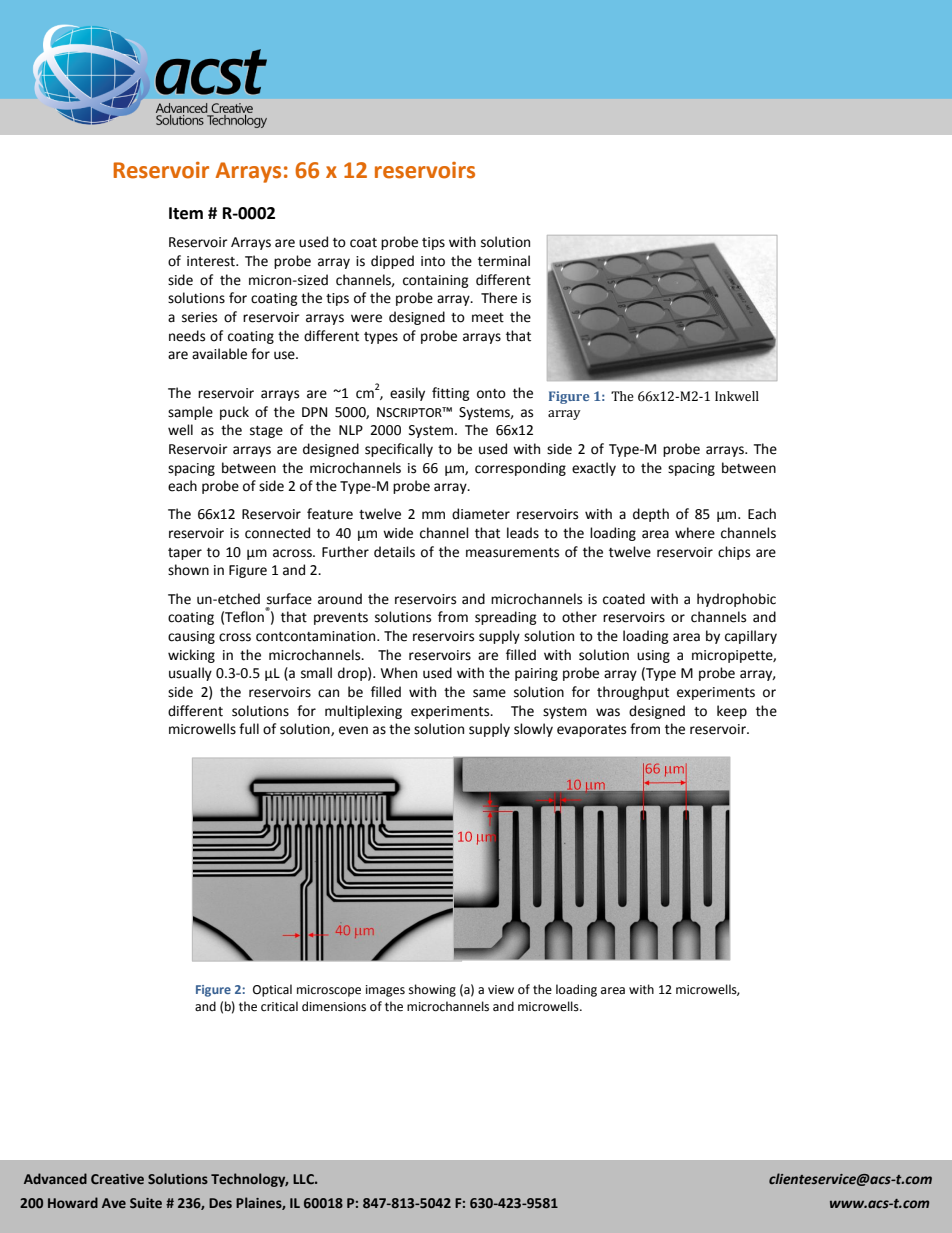 The height and width of the document is (1233, 952). I want to click on depth, so click(651, 515).
